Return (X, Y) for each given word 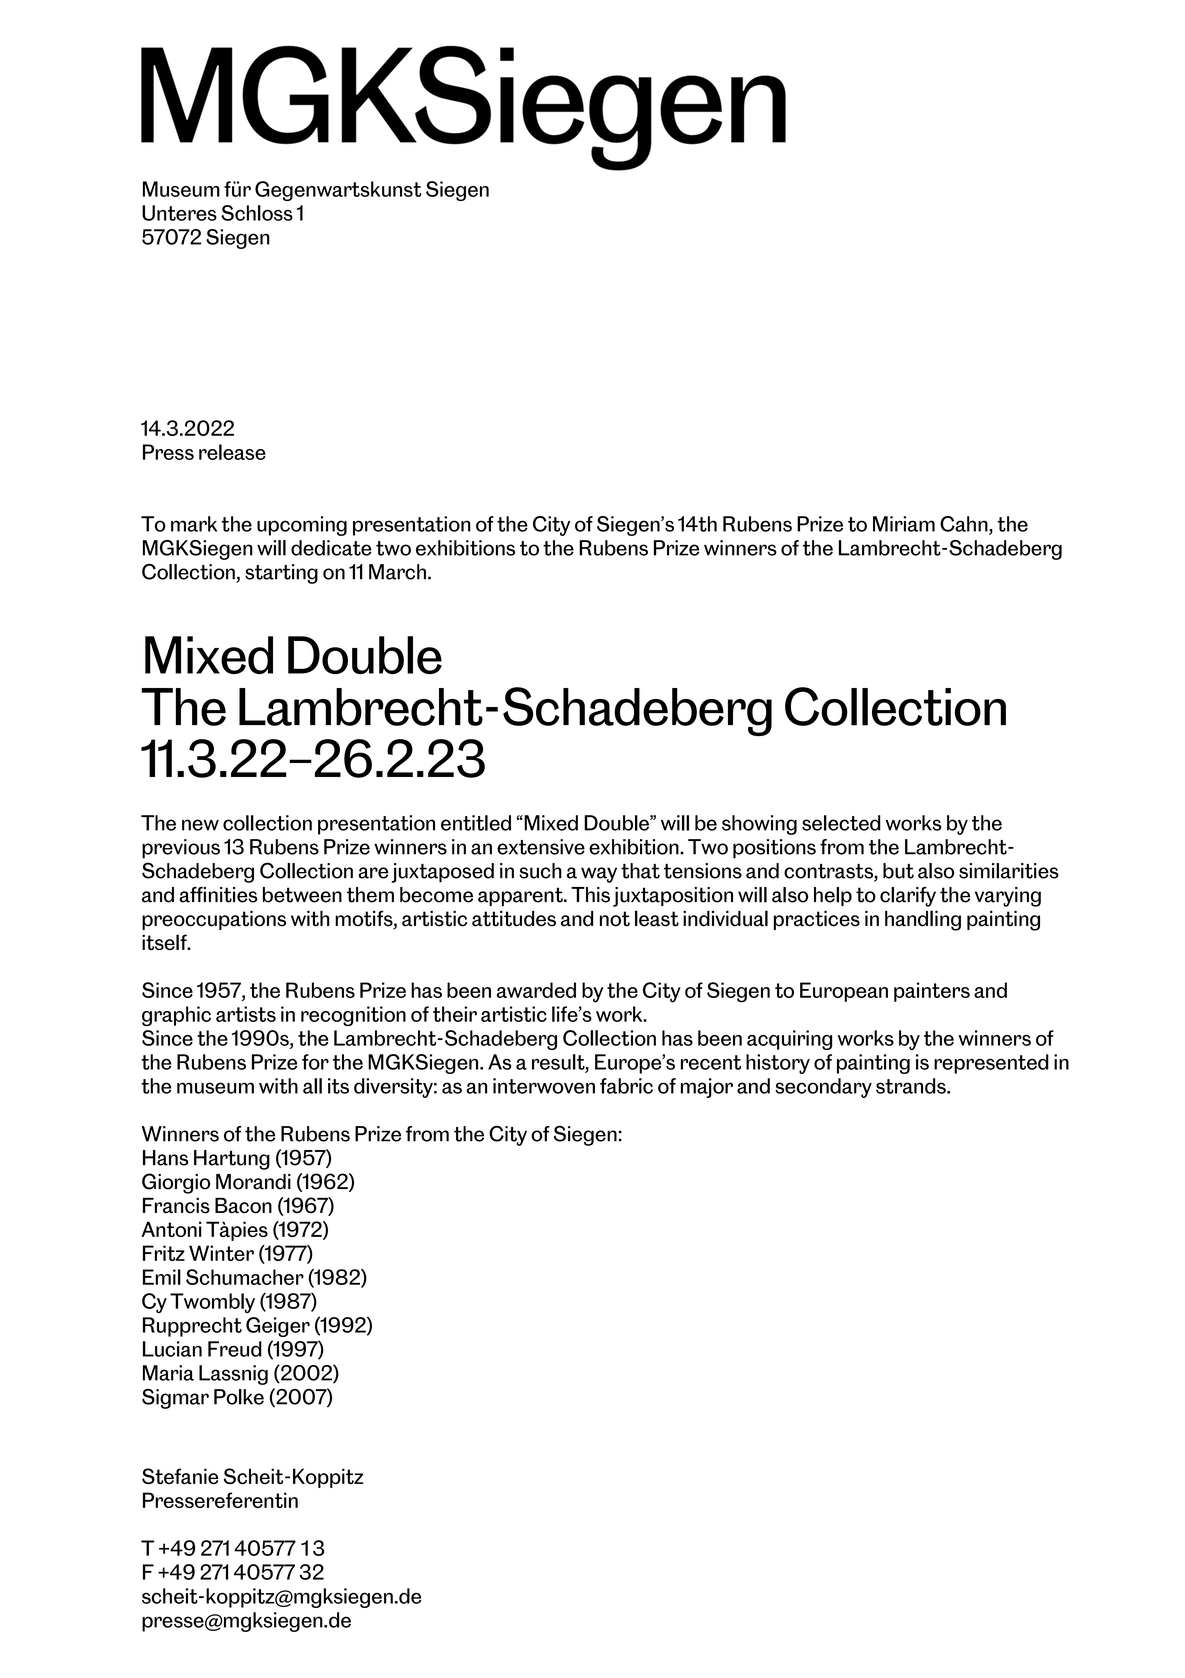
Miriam (904, 524)
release (232, 452)
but (898, 871)
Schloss (257, 213)
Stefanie (180, 1476)
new (200, 825)
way (599, 875)
